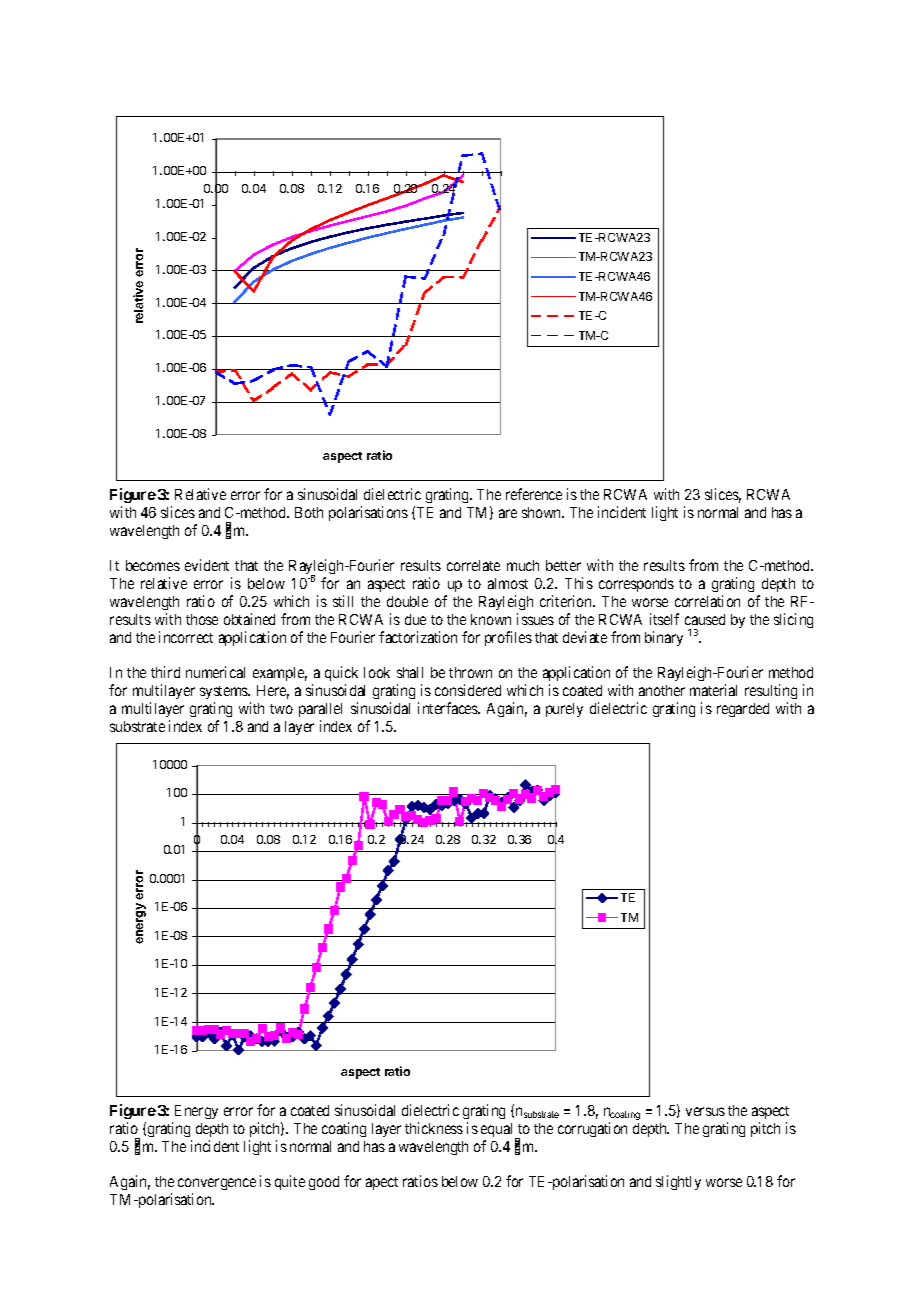 The image size is (924, 1308). I want to click on quite, so click(290, 1182).
